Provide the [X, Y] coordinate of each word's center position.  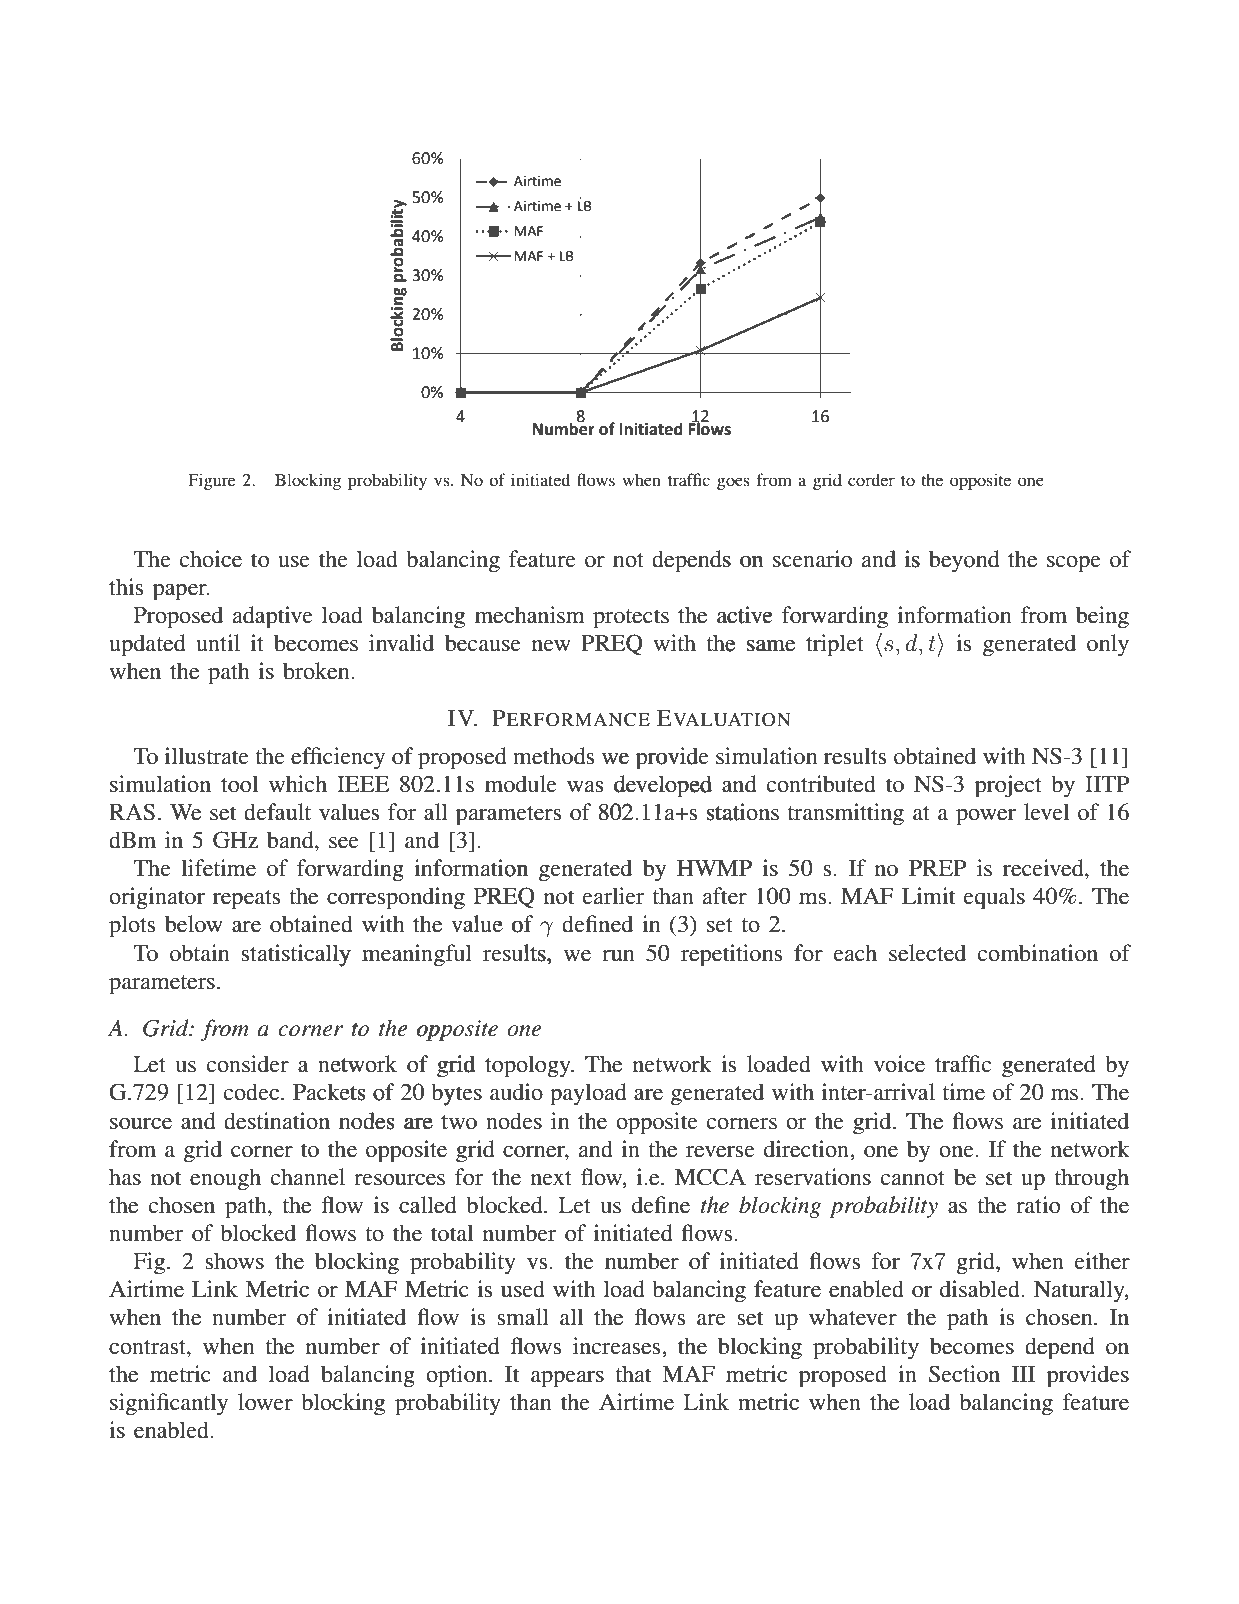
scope [1074, 564]
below [194, 924]
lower [265, 1402]
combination [1038, 953]
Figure [212, 481]
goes [733, 483]
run [618, 956]
